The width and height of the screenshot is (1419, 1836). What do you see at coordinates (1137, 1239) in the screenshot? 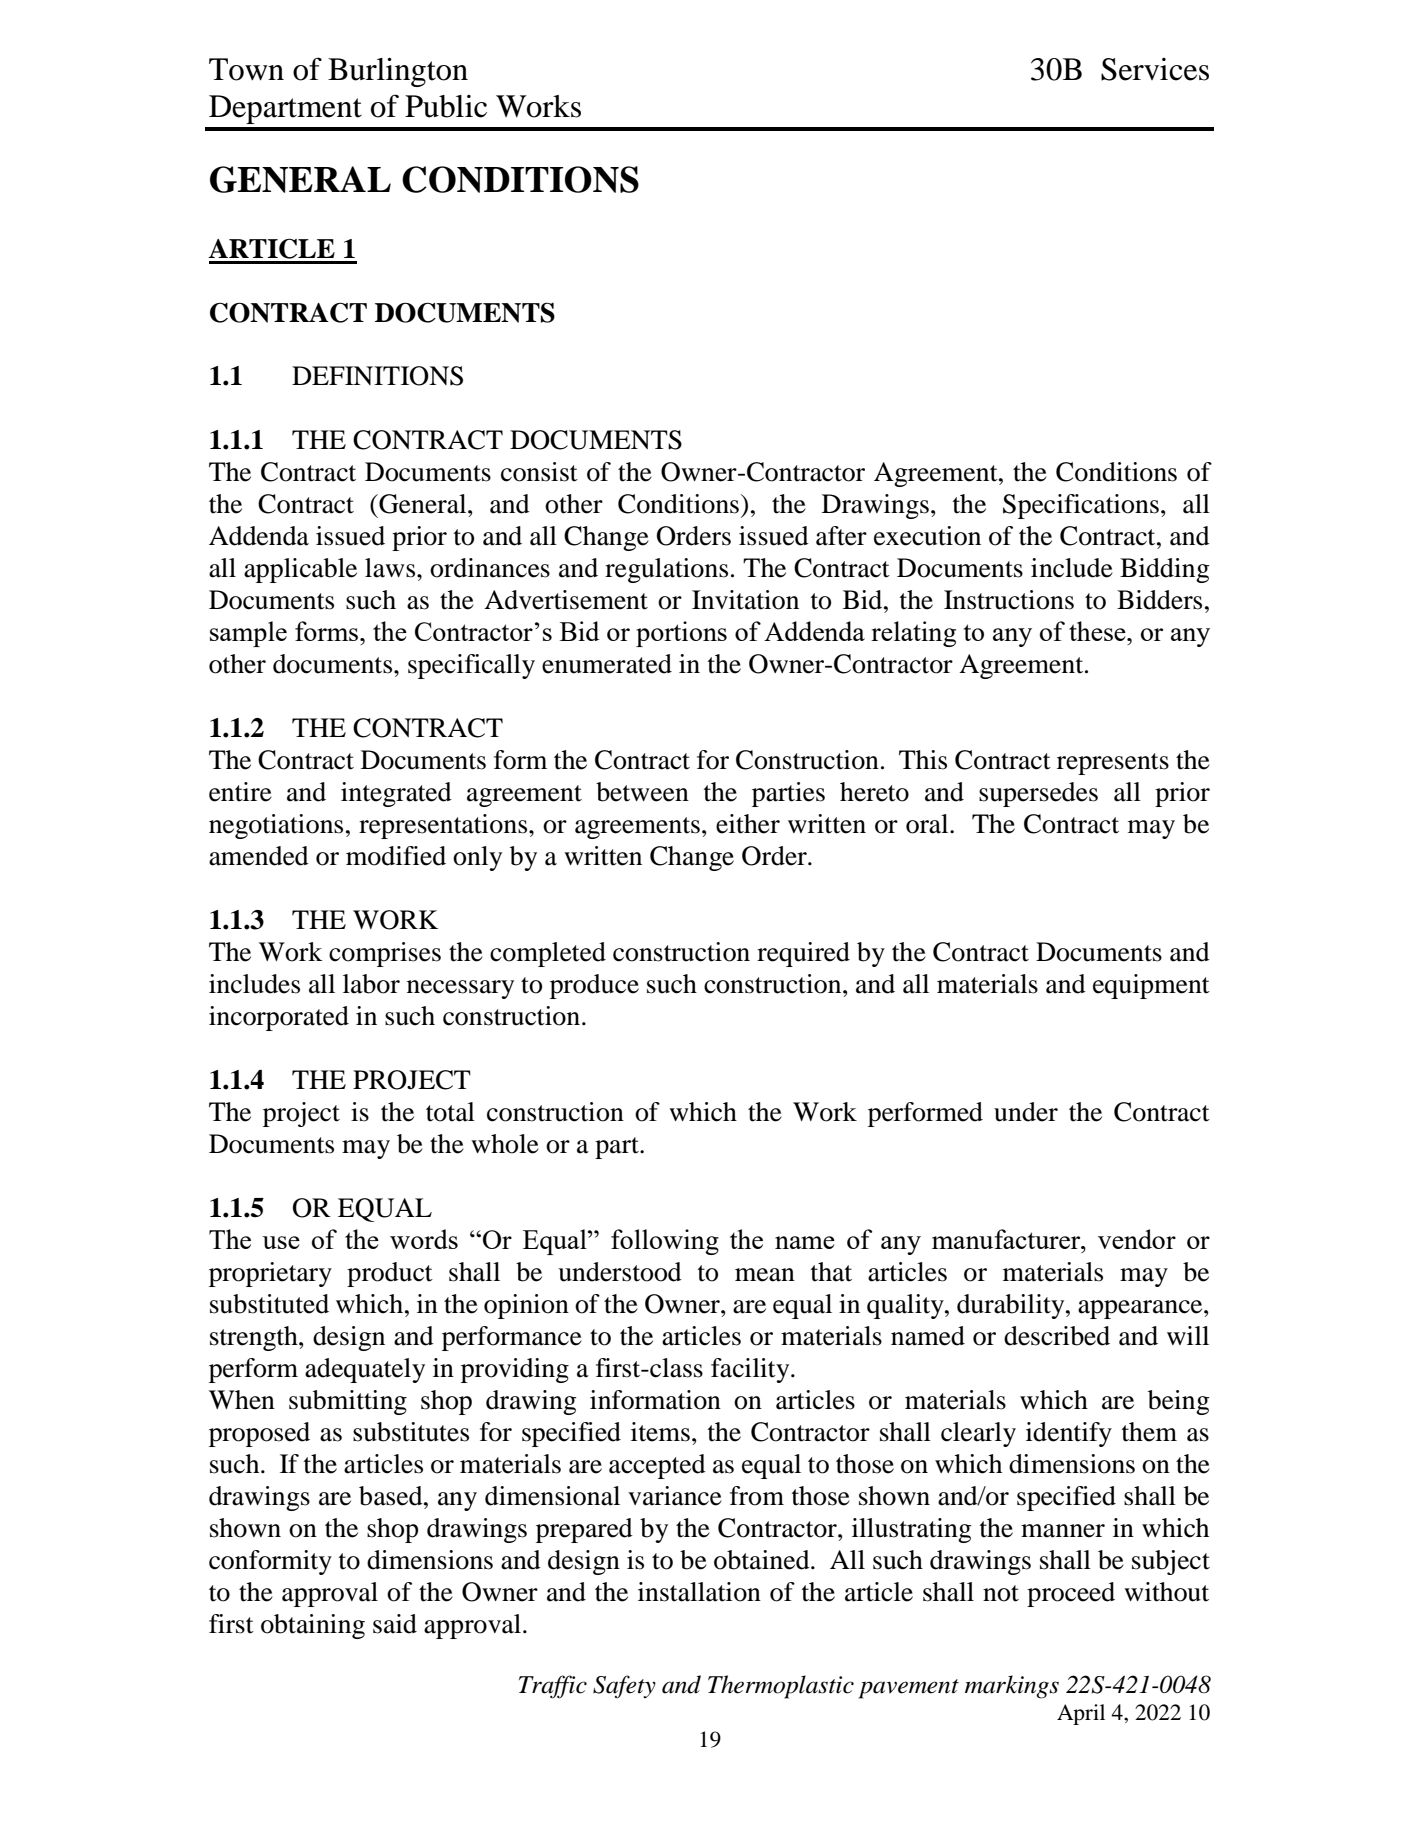
I see `vendor` at bounding box center [1137, 1239].
